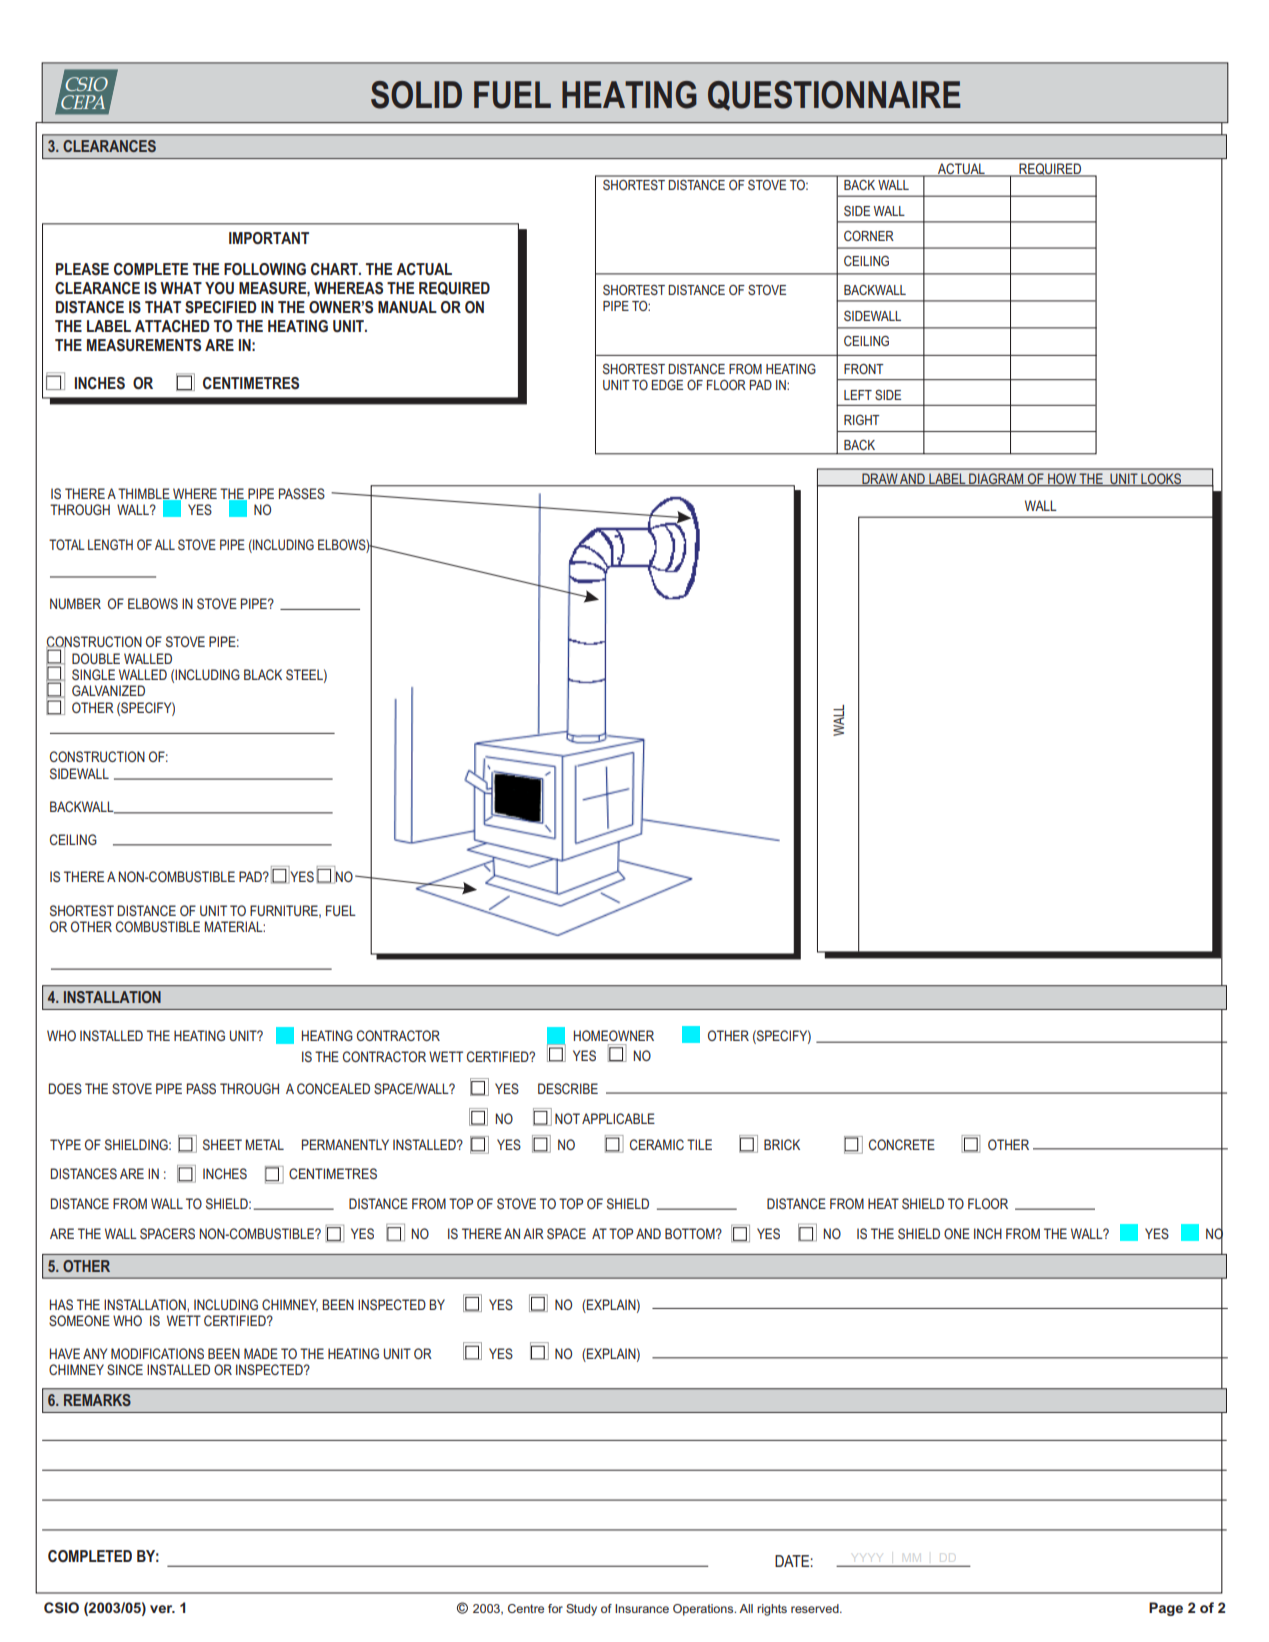 The height and width of the screenshot is (1642, 1269). I want to click on Insurance, so click(642, 1608).
